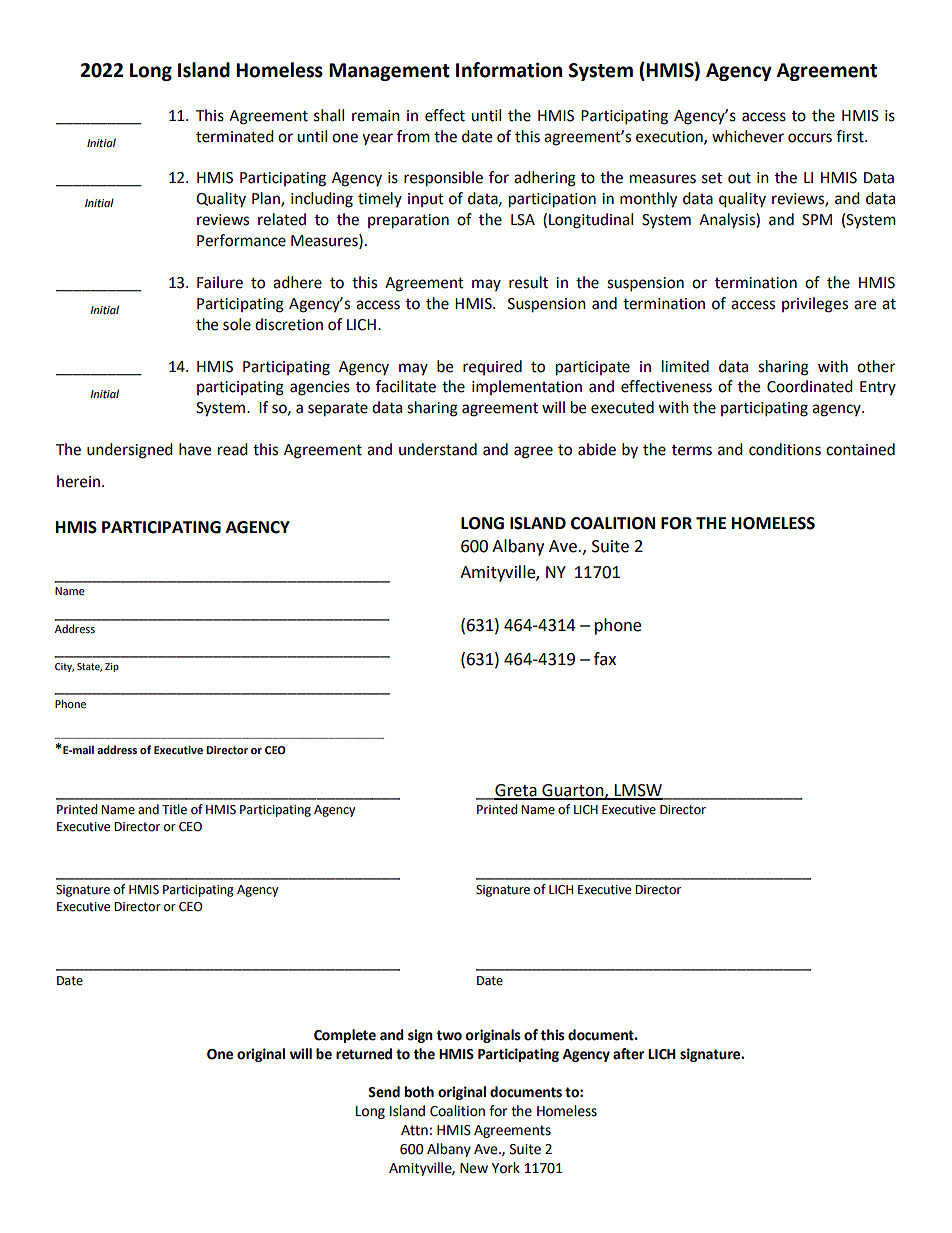 Image resolution: width=952 pixels, height=1233 pixels. What do you see at coordinates (860, 449) in the screenshot?
I see `contained` at bounding box center [860, 449].
